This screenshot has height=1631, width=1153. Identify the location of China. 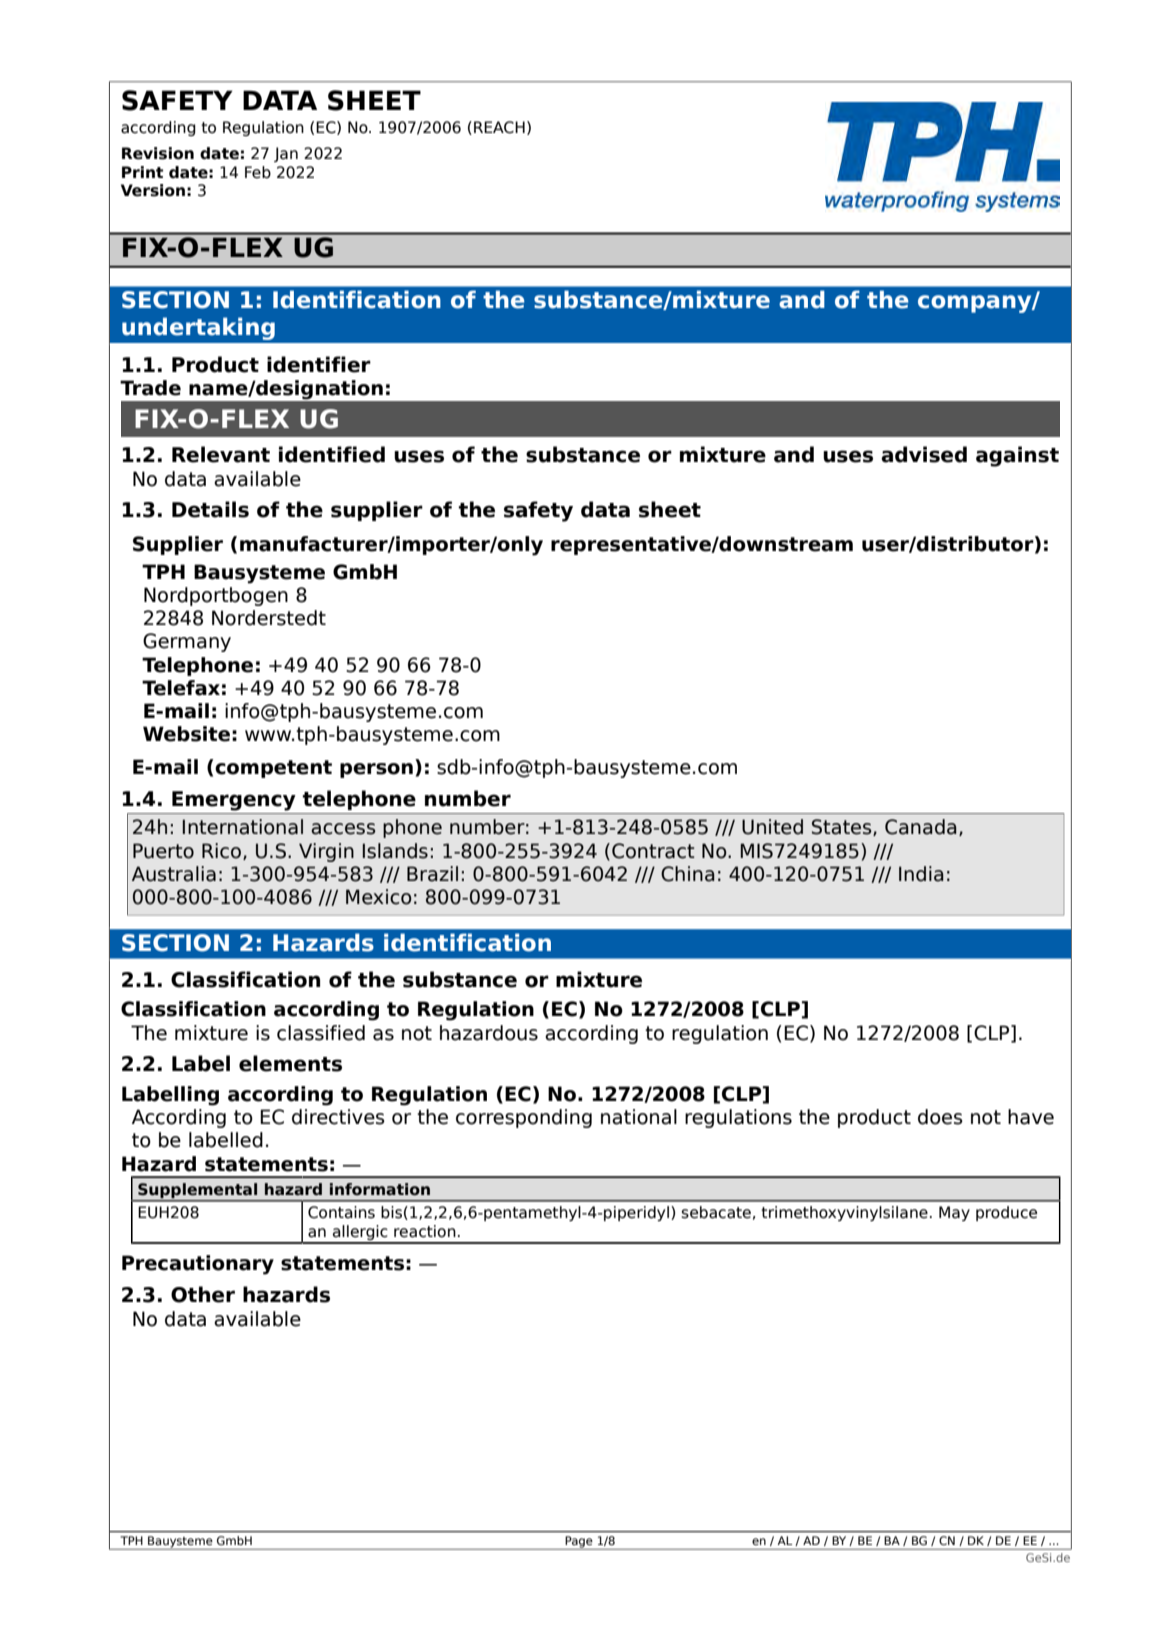
(688, 874).
